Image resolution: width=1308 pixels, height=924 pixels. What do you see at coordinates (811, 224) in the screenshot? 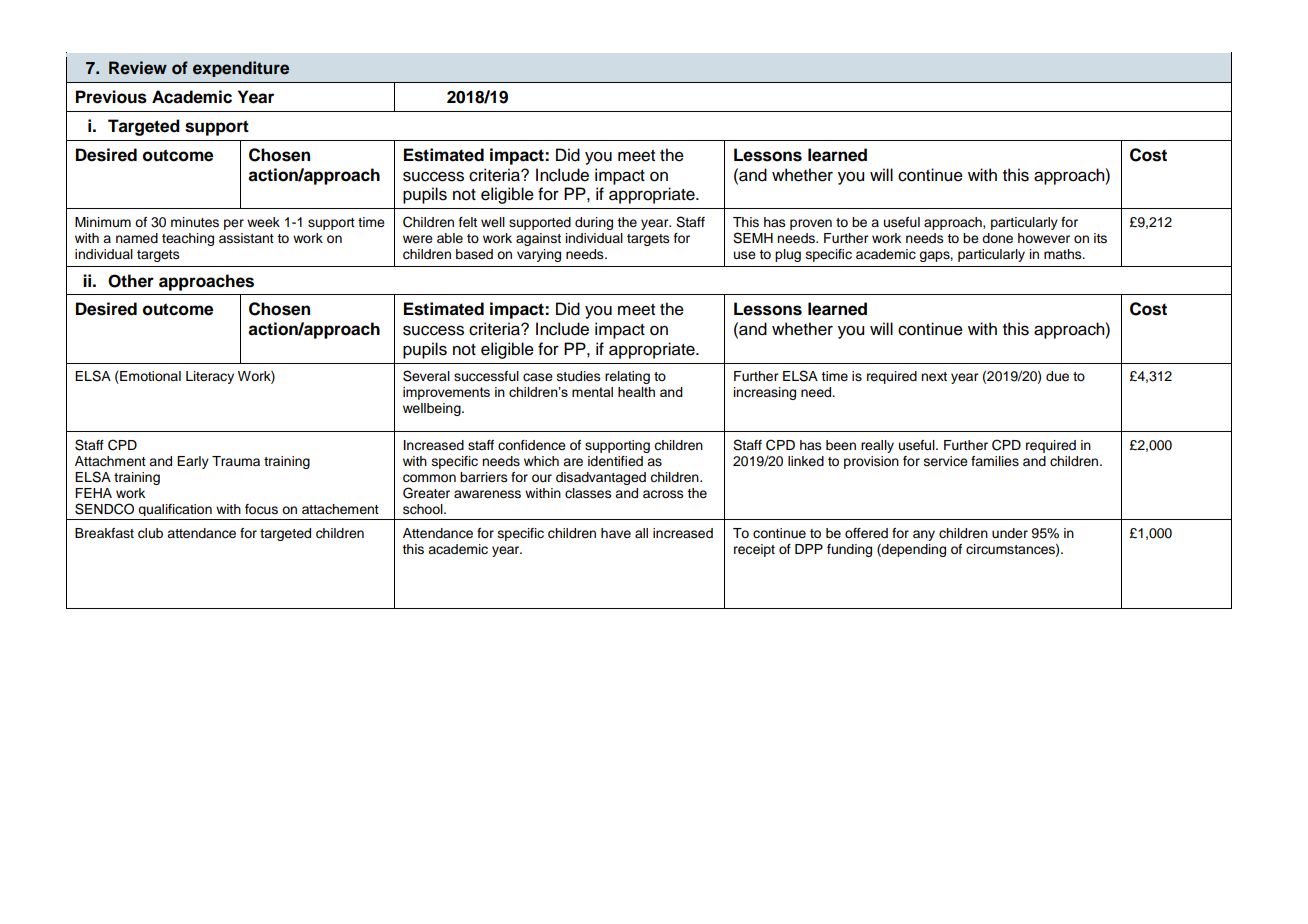
I see `proven` at bounding box center [811, 224].
